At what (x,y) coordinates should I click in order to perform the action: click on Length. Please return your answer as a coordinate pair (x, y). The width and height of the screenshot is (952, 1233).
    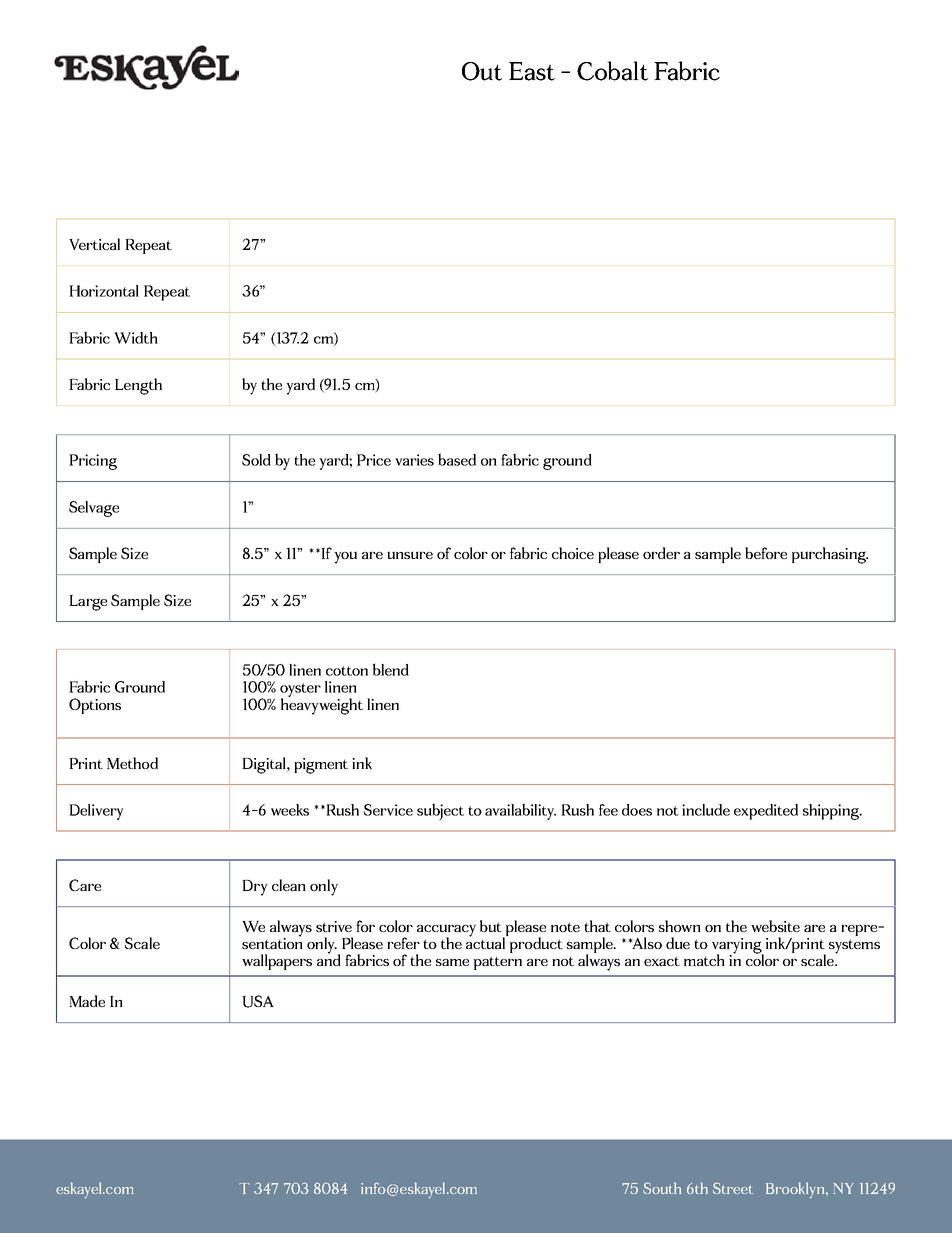
    Looking at the image, I should click on (138, 386).
